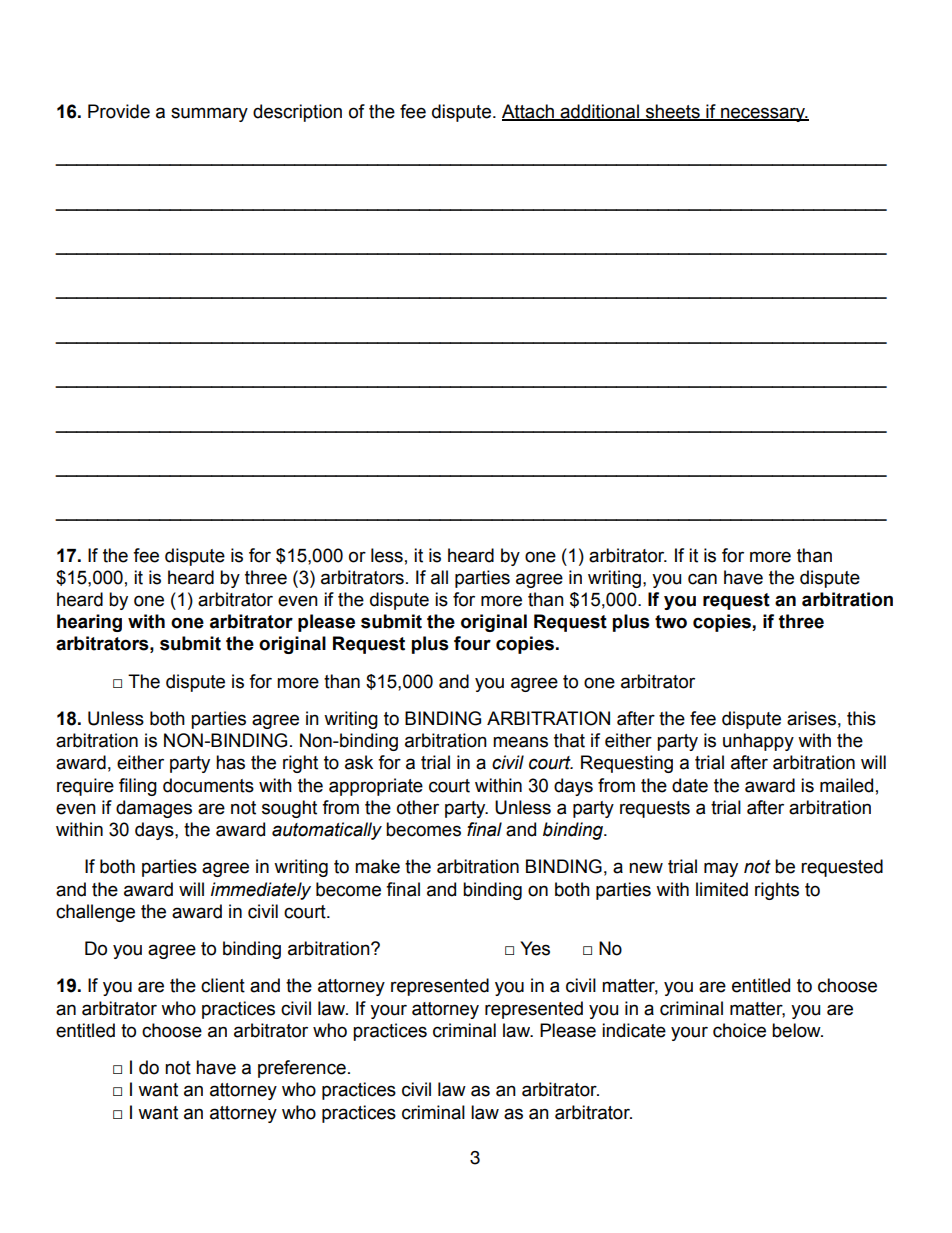 The image size is (952, 1233). What do you see at coordinates (472, 643) in the screenshot?
I see `four` at bounding box center [472, 643].
